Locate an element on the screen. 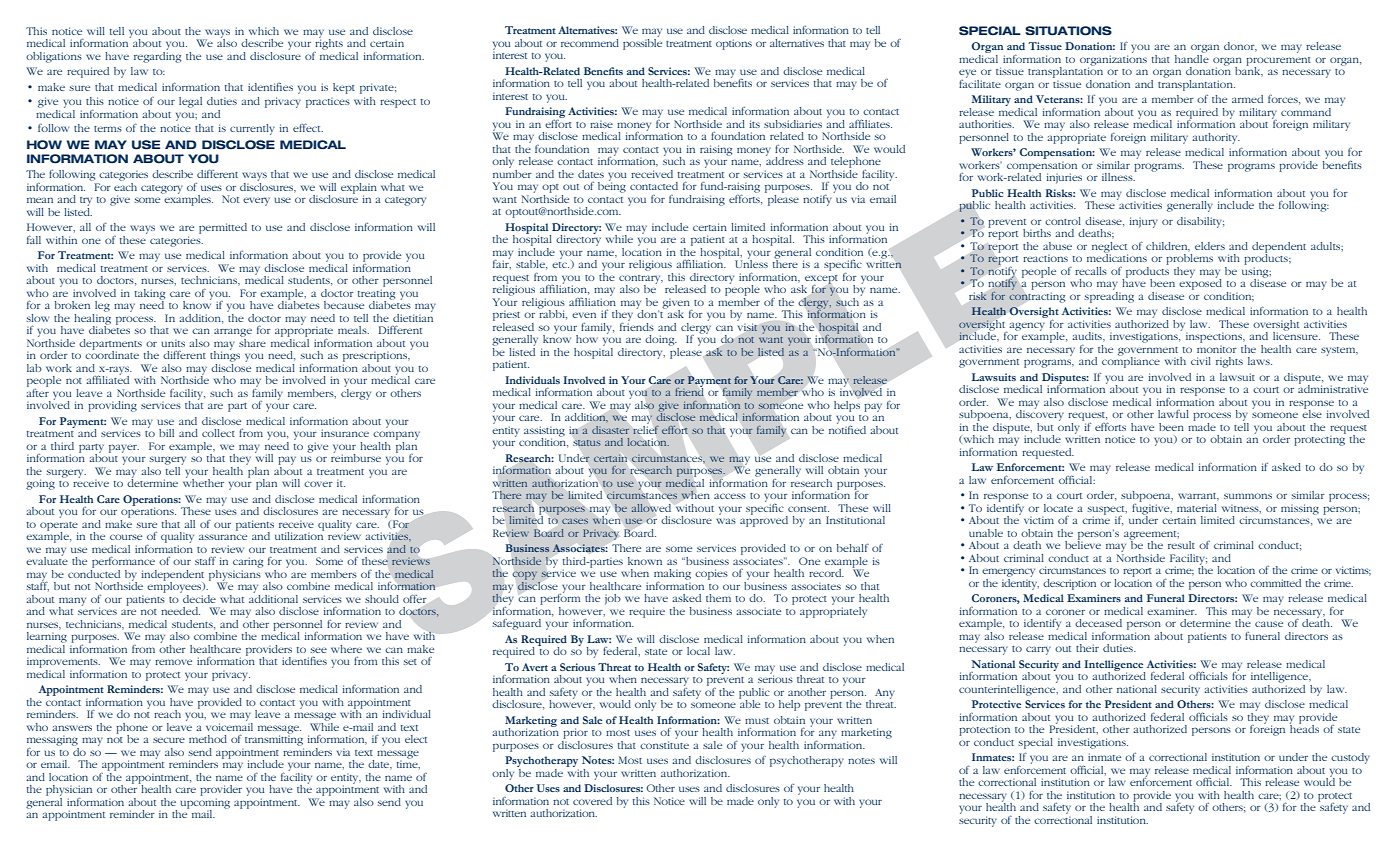 Image resolution: width=1400 pixels, height=850 pixels. regarding is located at coordinates (157, 56).
